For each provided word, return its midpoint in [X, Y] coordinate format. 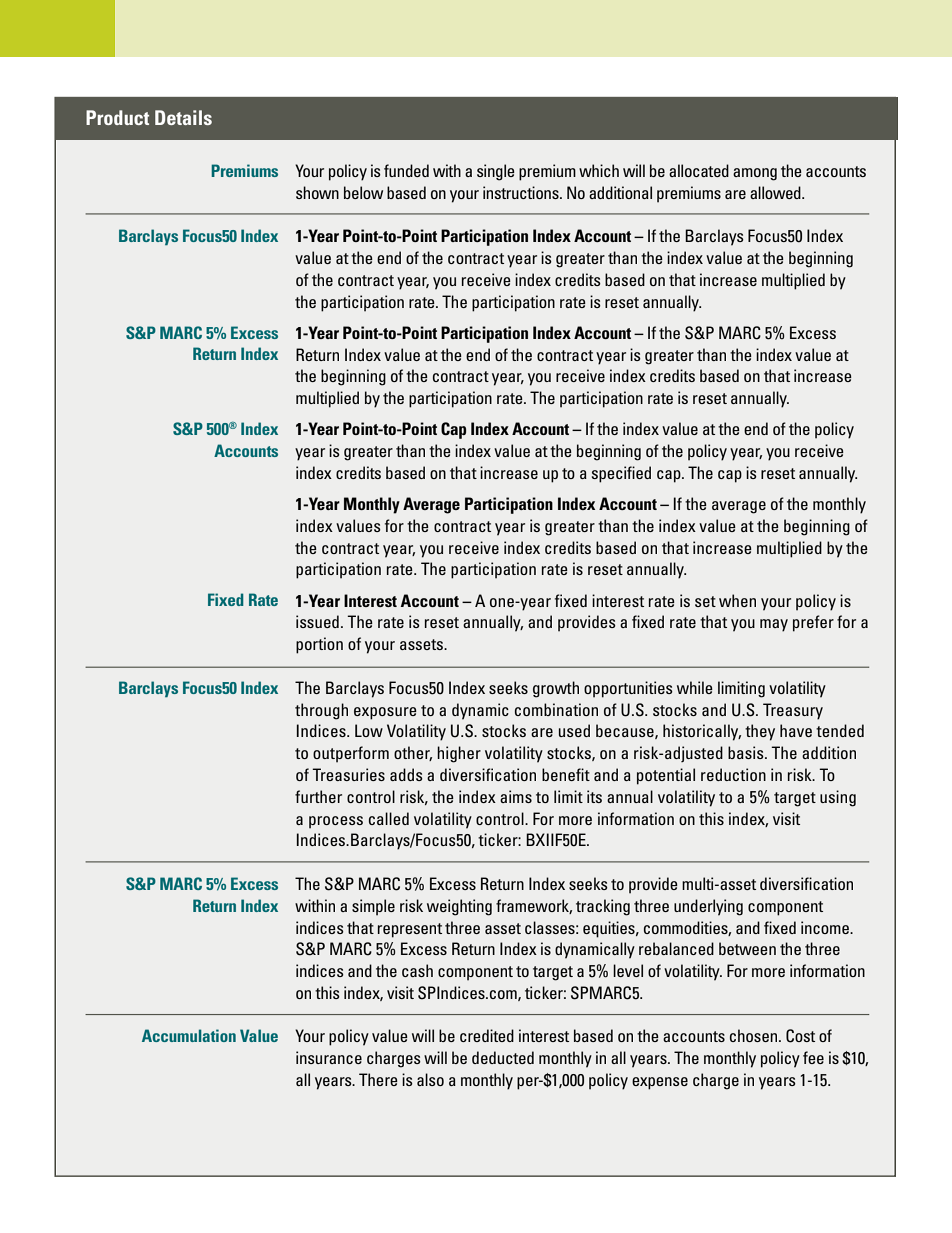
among [755, 174]
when [737, 600]
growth [556, 689]
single [496, 172]
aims [516, 796]
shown [317, 192]
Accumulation [189, 1035]
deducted [503, 1057]
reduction [733, 774]
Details [183, 117]
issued [317, 621]
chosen [755, 1035]
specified [621, 474]
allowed [776, 192]
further [318, 796]
